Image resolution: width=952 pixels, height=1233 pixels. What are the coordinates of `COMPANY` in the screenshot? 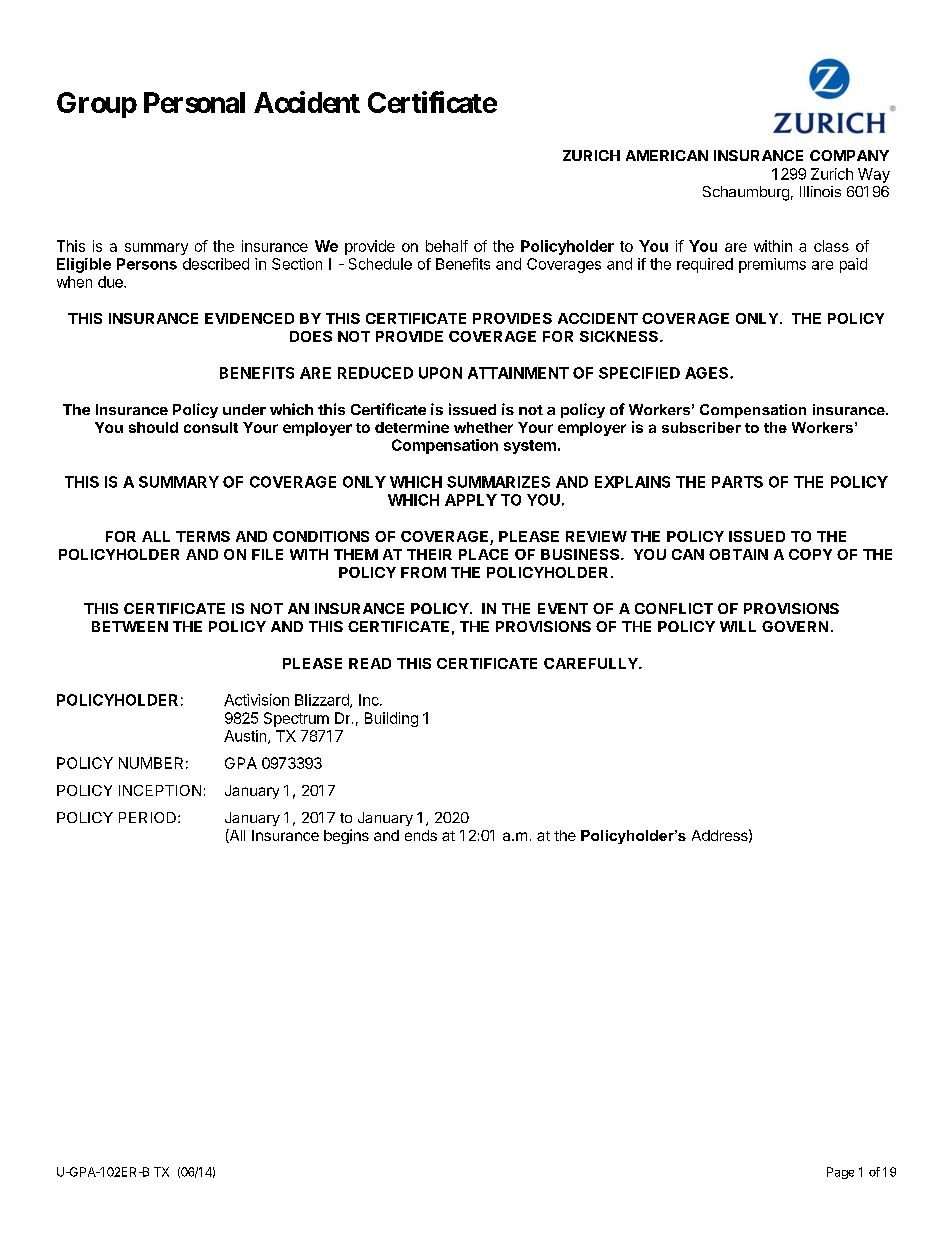 It's located at (849, 155).
